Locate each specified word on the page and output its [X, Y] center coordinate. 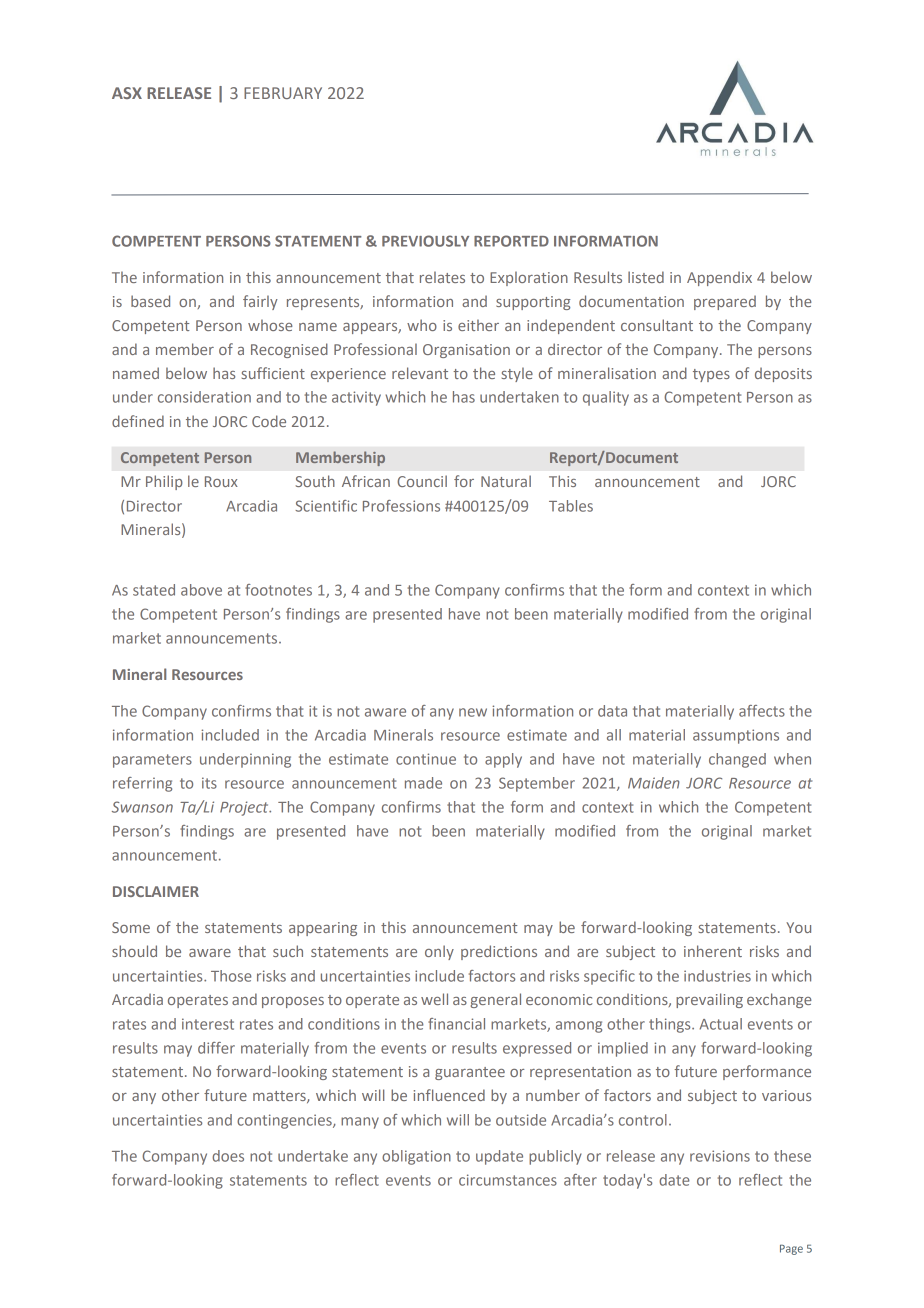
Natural [506, 481]
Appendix [719, 278]
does [228, 1156]
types [711, 375]
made [423, 783]
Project [245, 808]
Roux [221, 481]
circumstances [508, 1180]
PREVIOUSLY [425, 241]
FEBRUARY [283, 93]
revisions [720, 1156]
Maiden [654, 783]
